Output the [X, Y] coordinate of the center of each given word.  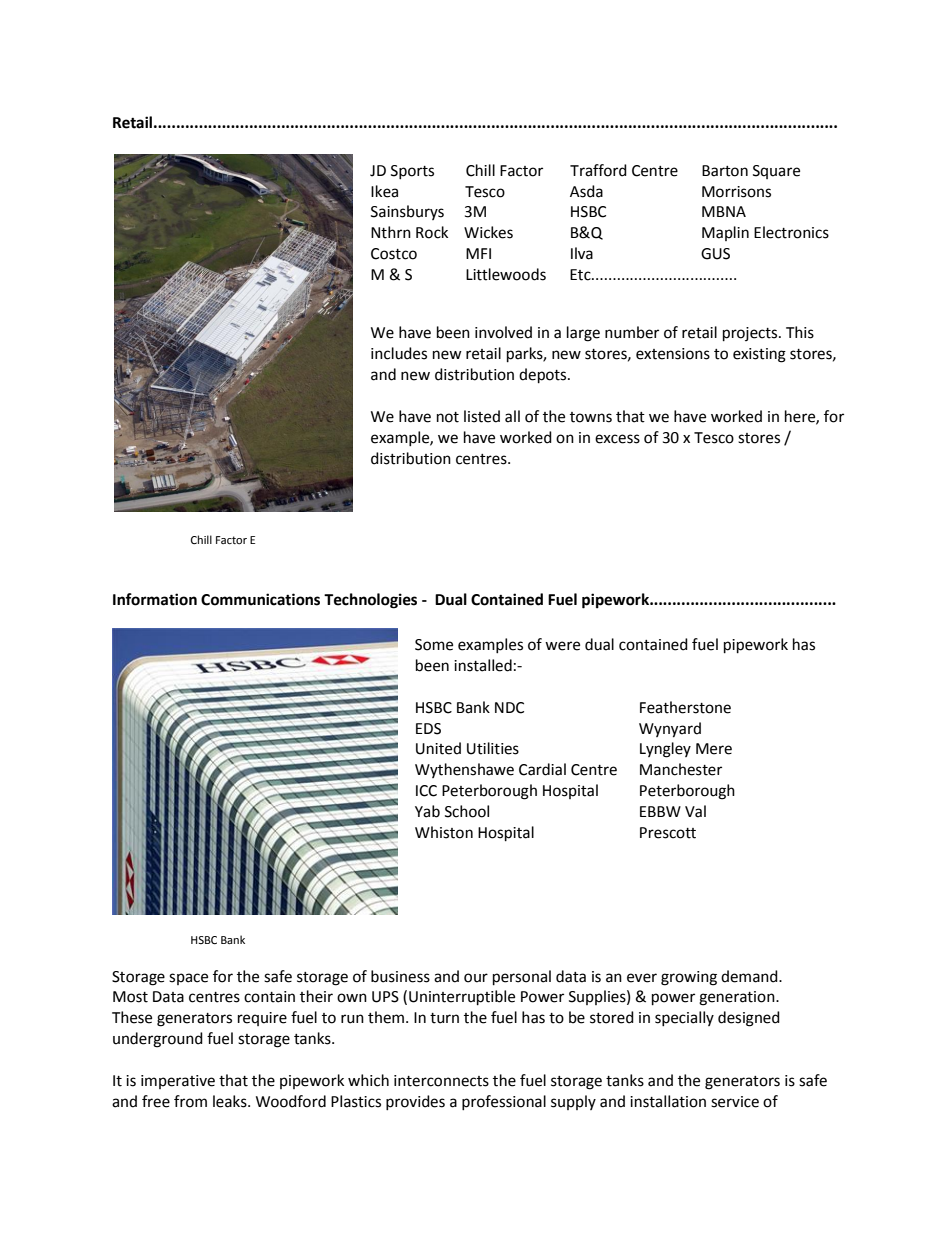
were [562, 646]
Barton [725, 171]
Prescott [668, 833]
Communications [260, 599]
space [188, 979]
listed [482, 416]
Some [434, 645]
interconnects [441, 1081]
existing [759, 355]
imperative [178, 1082]
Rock [432, 232]
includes [399, 353]
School [467, 811]
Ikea [384, 191]
